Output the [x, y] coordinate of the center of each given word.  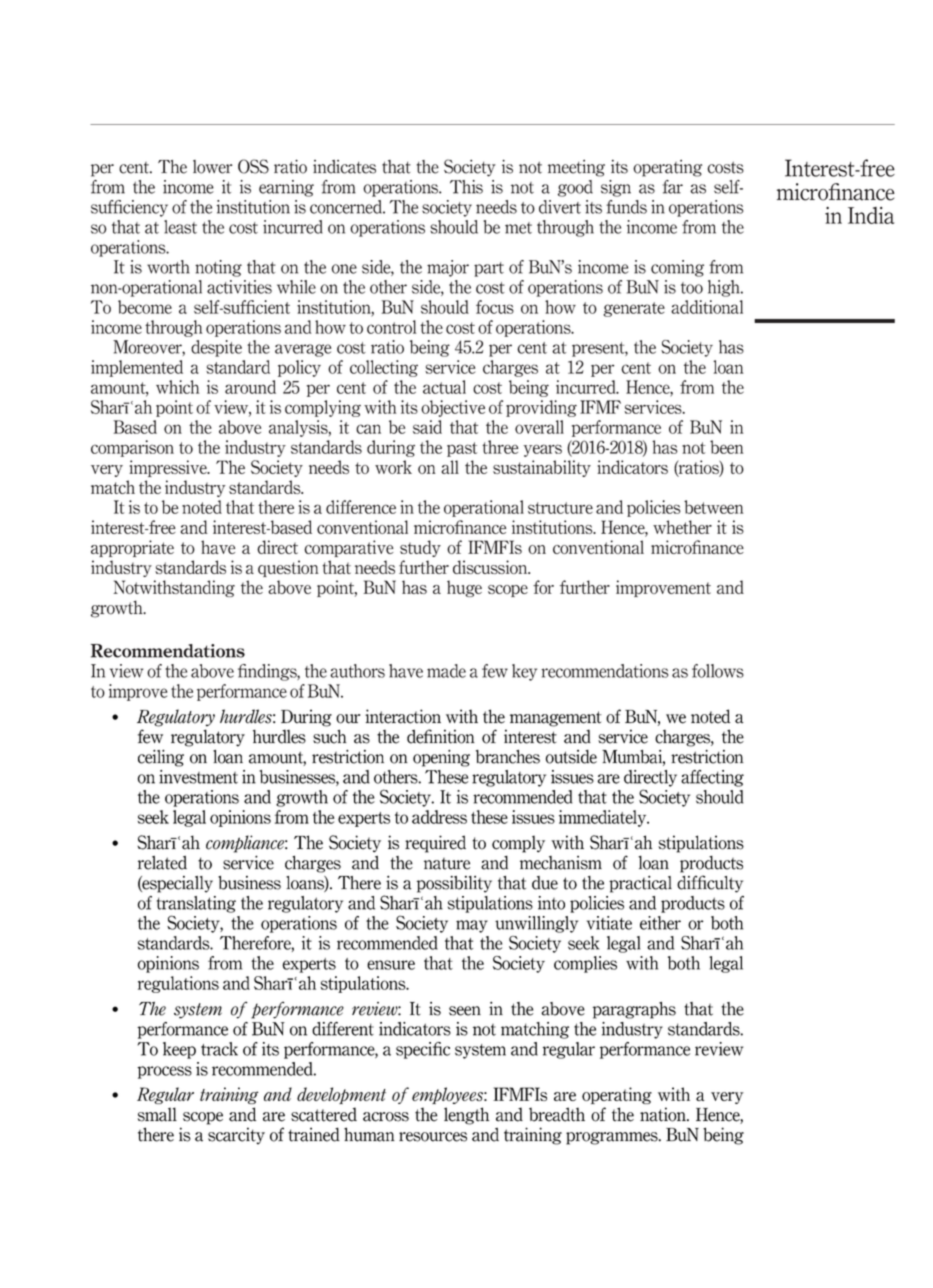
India [871, 215]
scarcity [236, 1136]
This [466, 187]
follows [718, 671]
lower [213, 167]
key [524, 672]
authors [357, 671]
